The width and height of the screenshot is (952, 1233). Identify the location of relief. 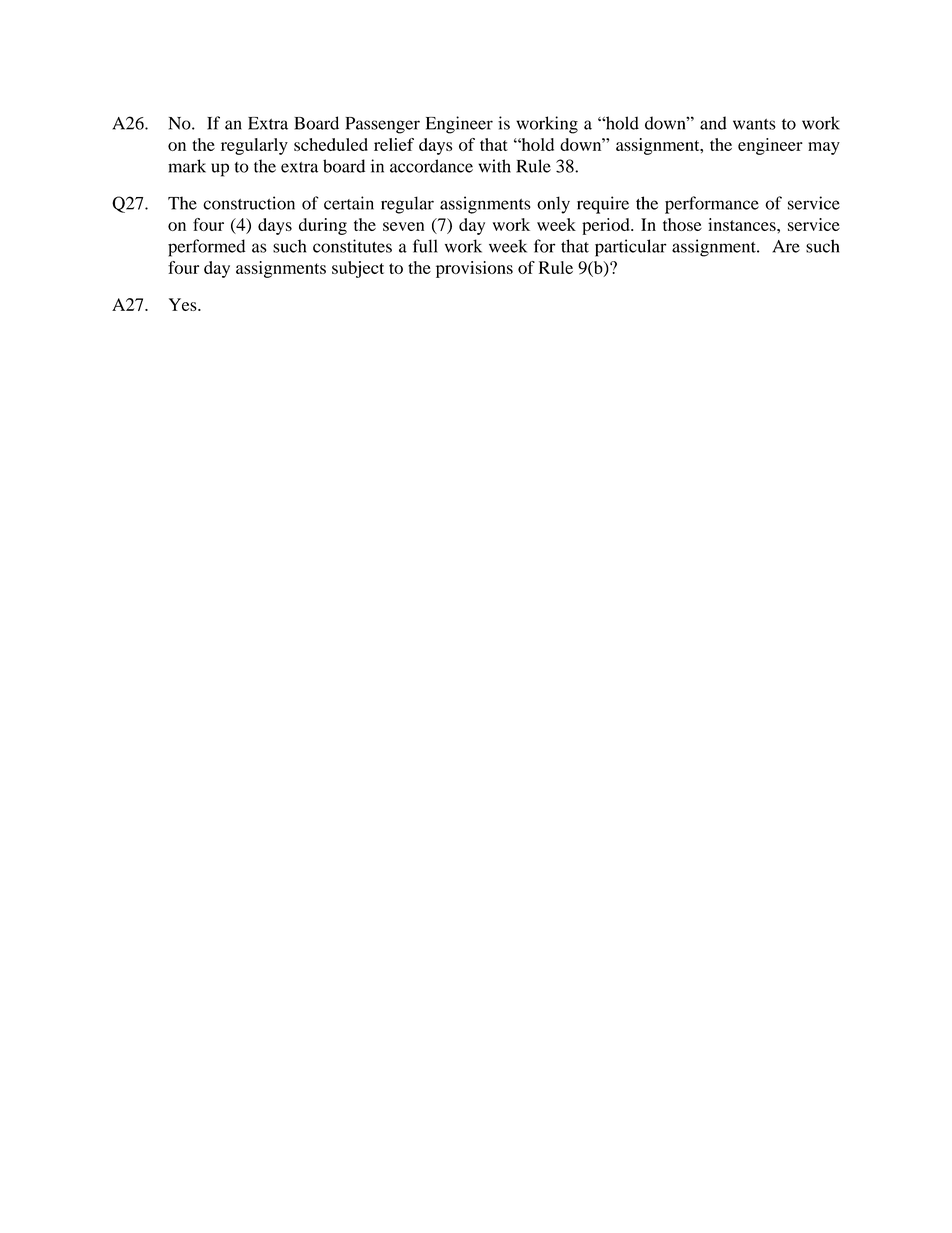
(394, 144).
